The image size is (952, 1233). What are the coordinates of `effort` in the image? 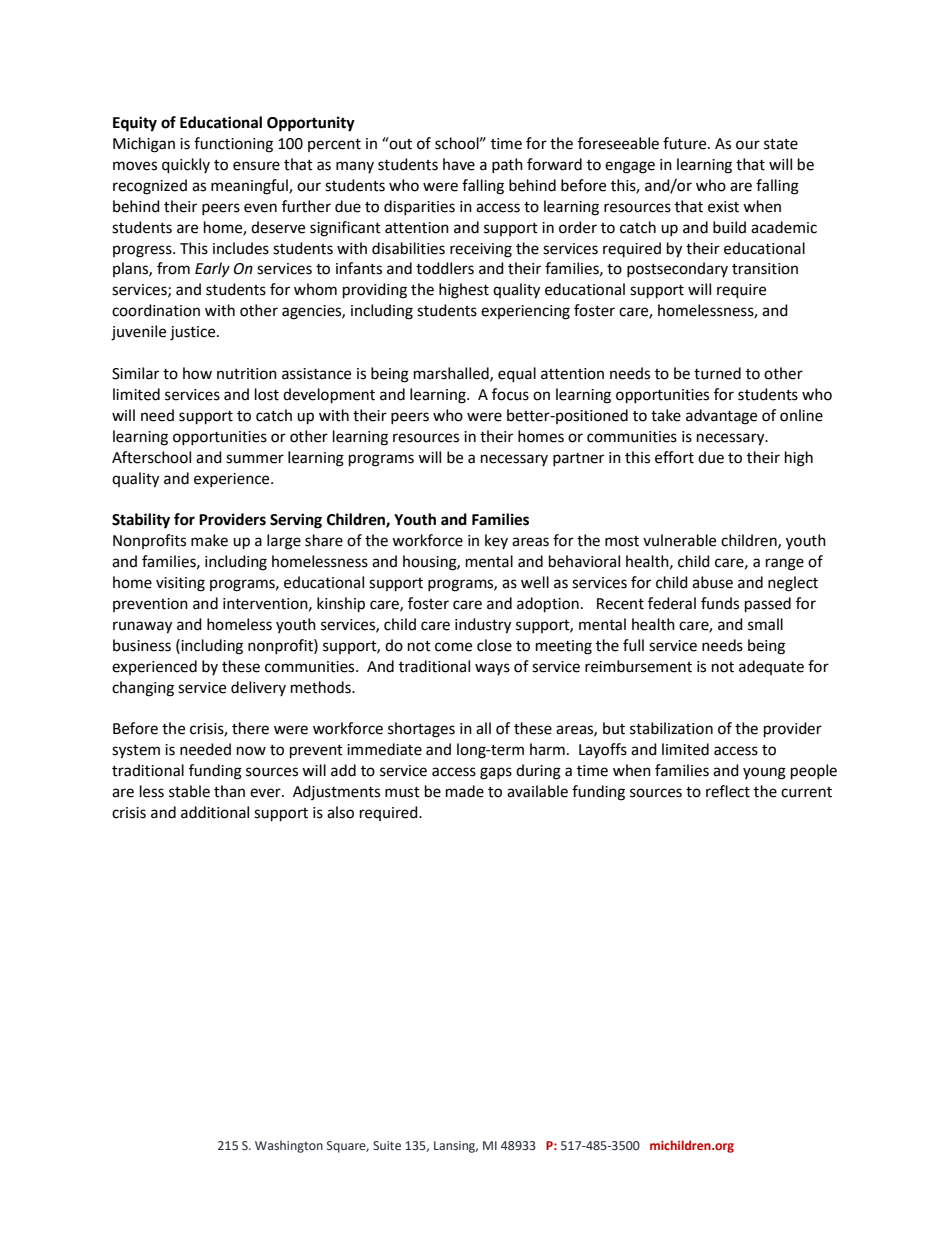 It's located at (674, 457).
